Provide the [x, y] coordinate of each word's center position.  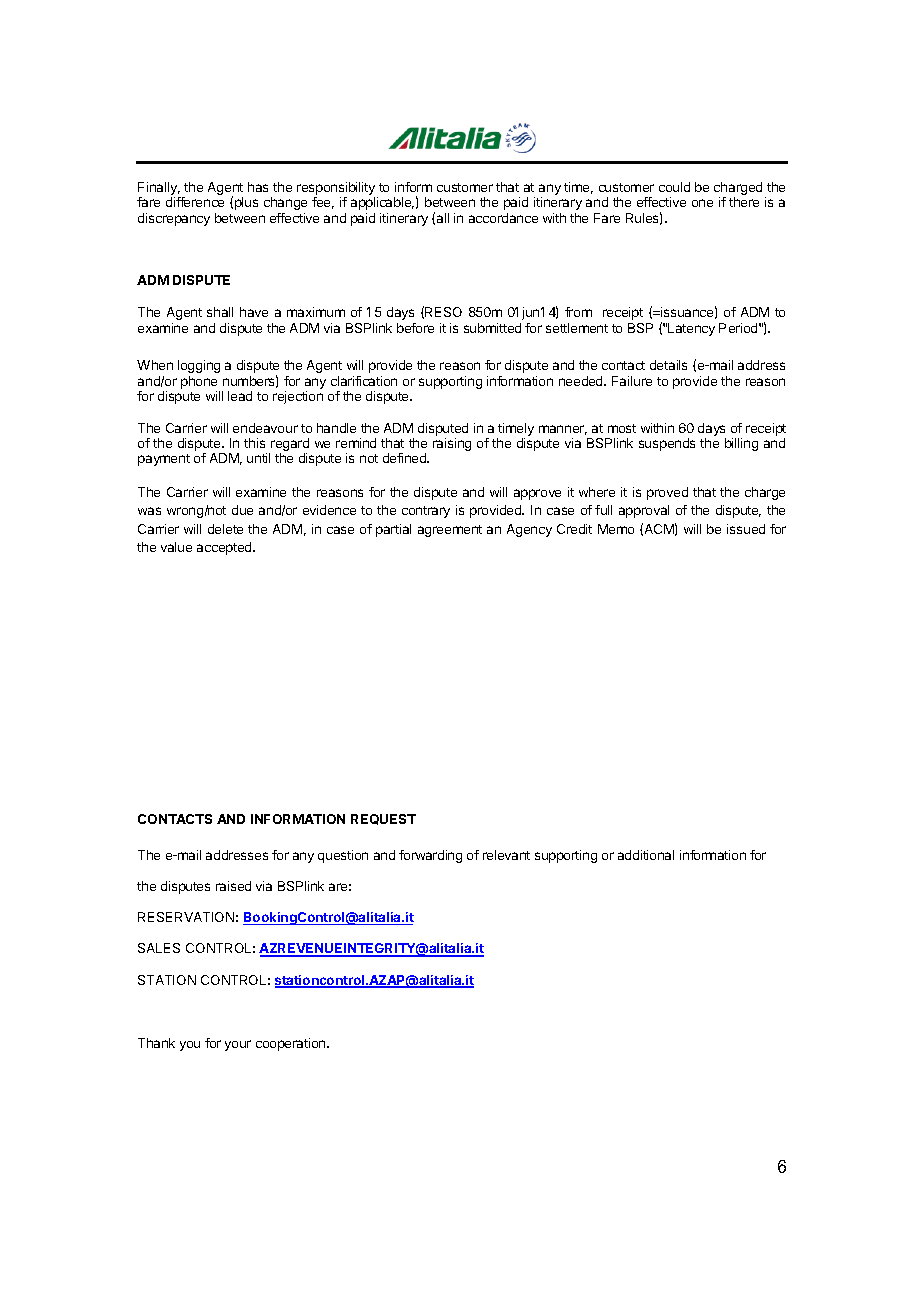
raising [452, 444]
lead [240, 396]
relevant [506, 855]
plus [246, 203]
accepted [225, 548]
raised [233, 886]
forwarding [430, 856]
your [238, 1045]
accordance [503, 218]
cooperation [292, 1044]
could [674, 187]
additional [646, 855]
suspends [667, 444]
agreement [450, 531]
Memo [616, 529]
